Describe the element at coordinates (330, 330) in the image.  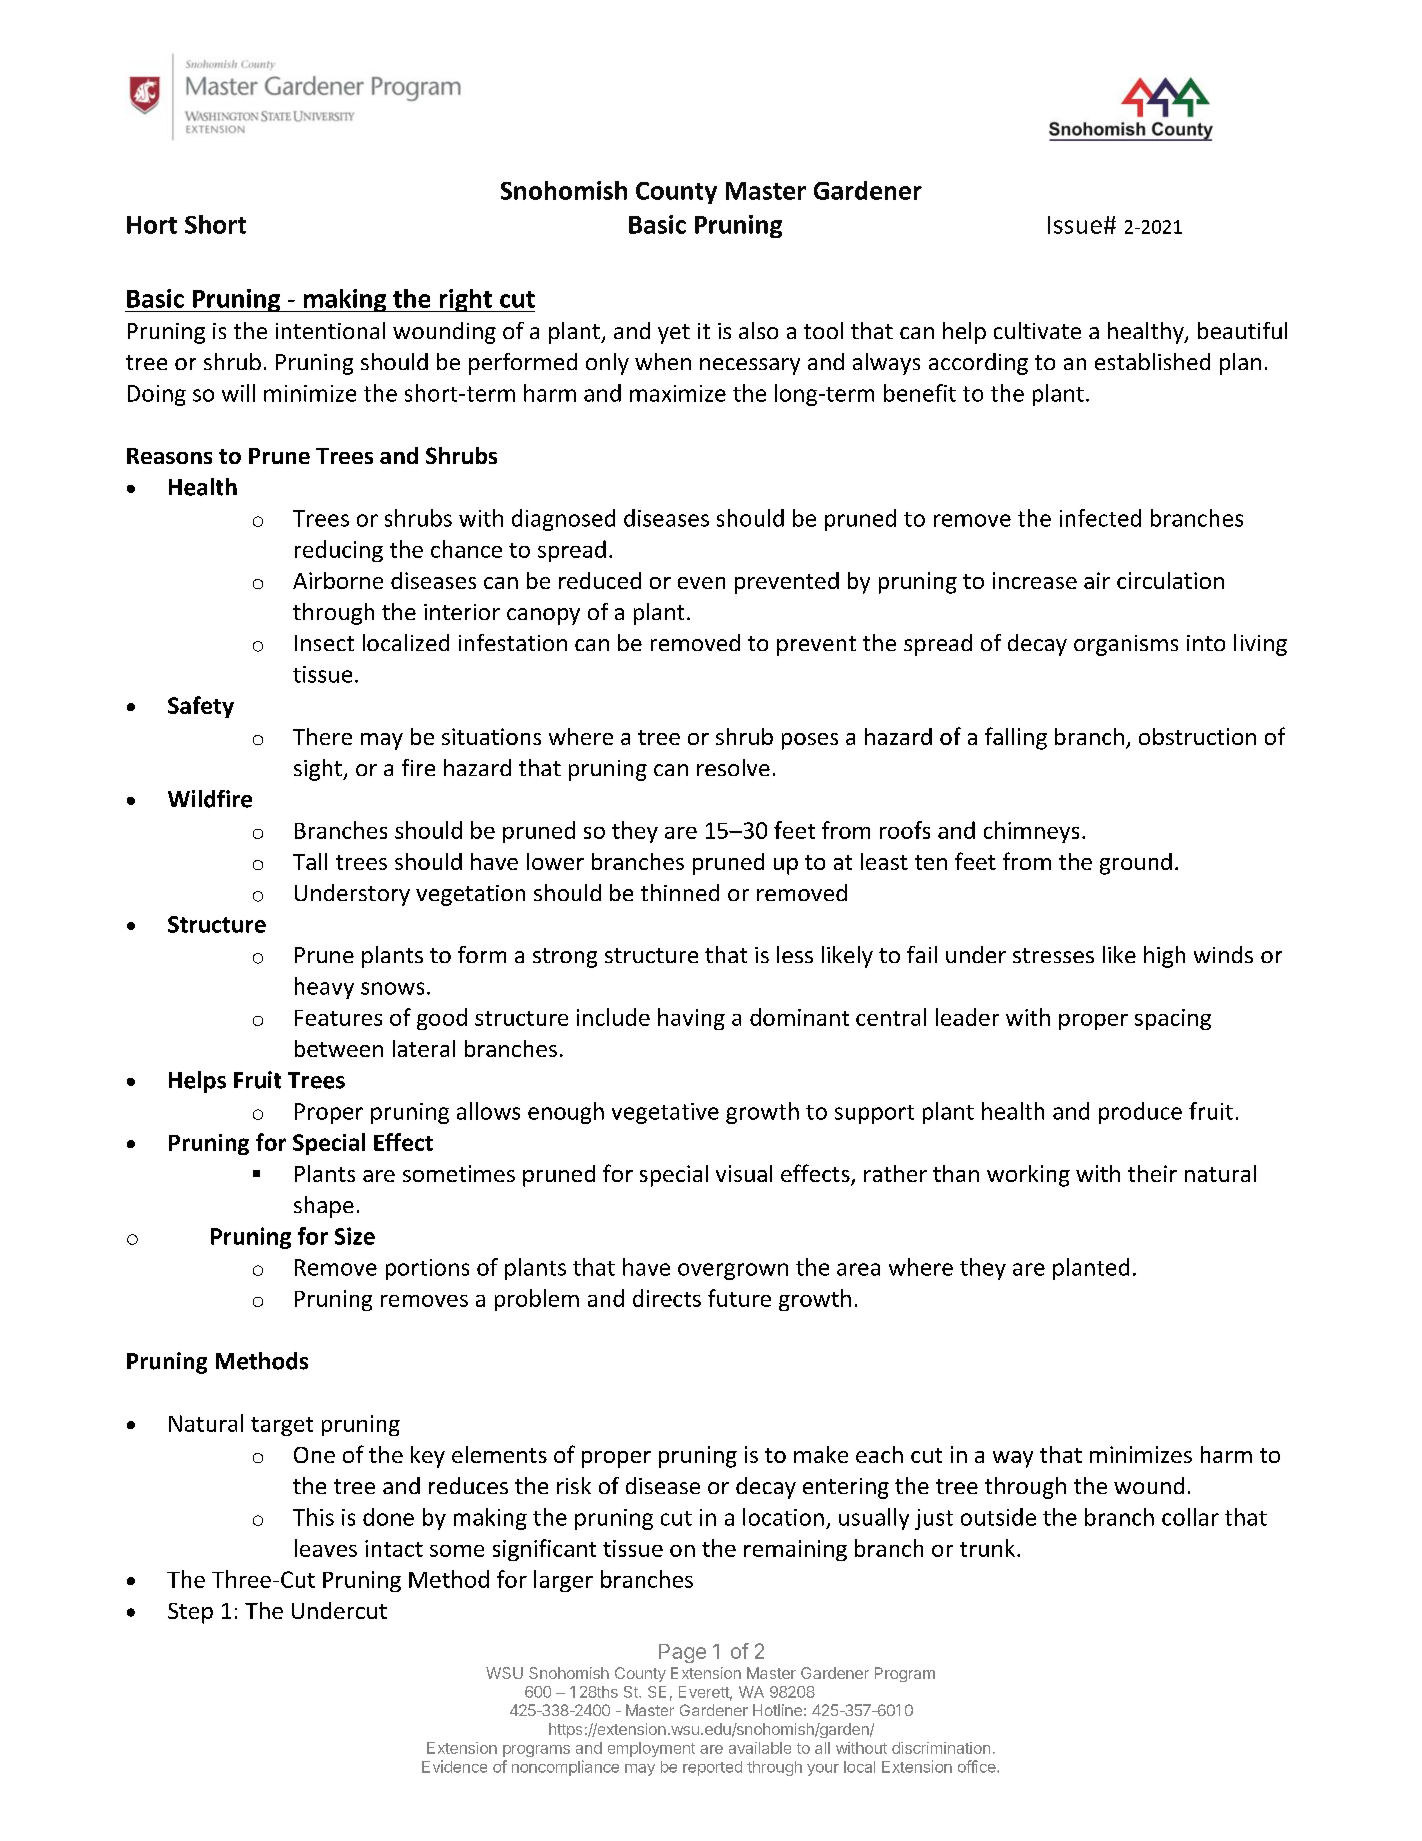
I see `intentional` at that location.
